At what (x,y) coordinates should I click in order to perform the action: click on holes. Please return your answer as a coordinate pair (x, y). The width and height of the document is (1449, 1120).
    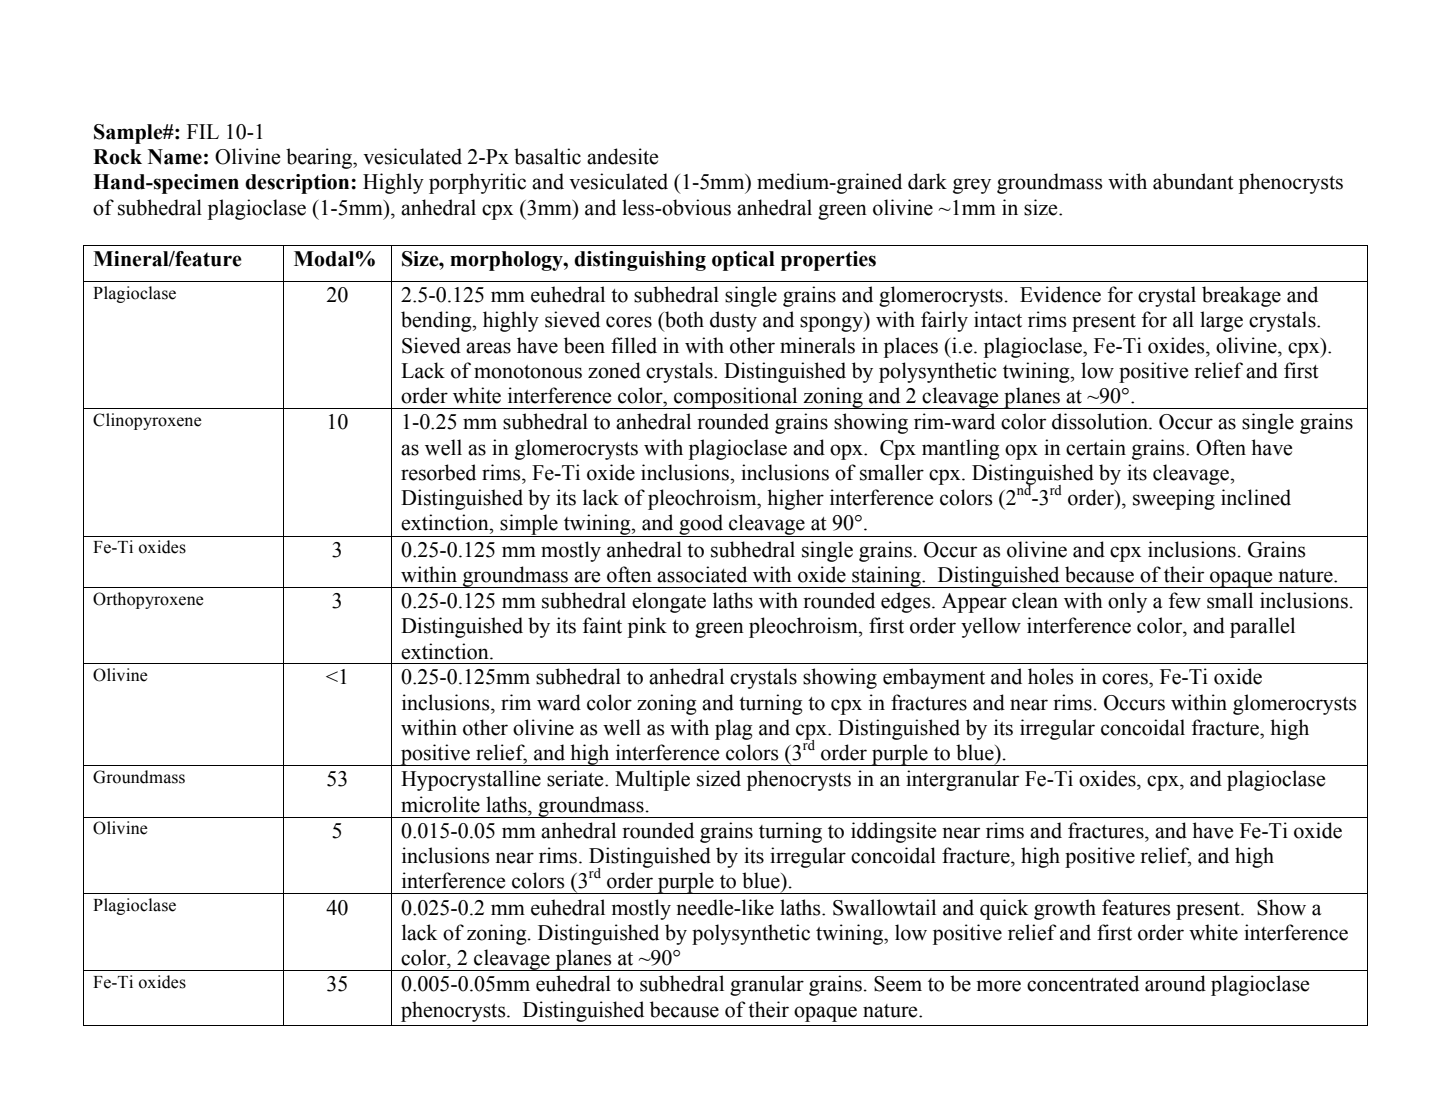
    Looking at the image, I should click on (1051, 676).
